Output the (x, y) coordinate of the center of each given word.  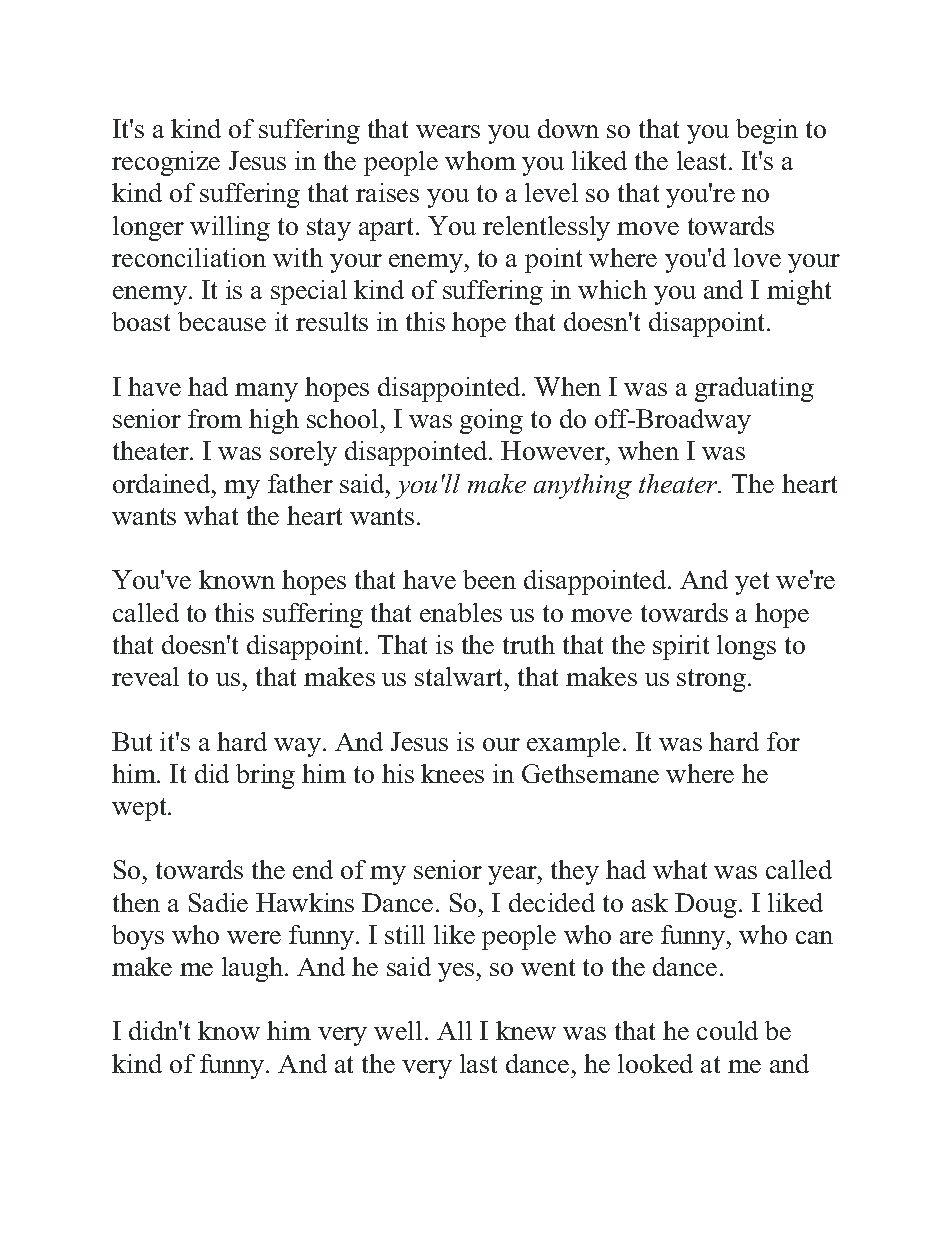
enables (461, 612)
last (478, 1063)
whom (480, 160)
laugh (254, 969)
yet (752, 583)
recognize (166, 163)
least (703, 160)
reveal (145, 676)
